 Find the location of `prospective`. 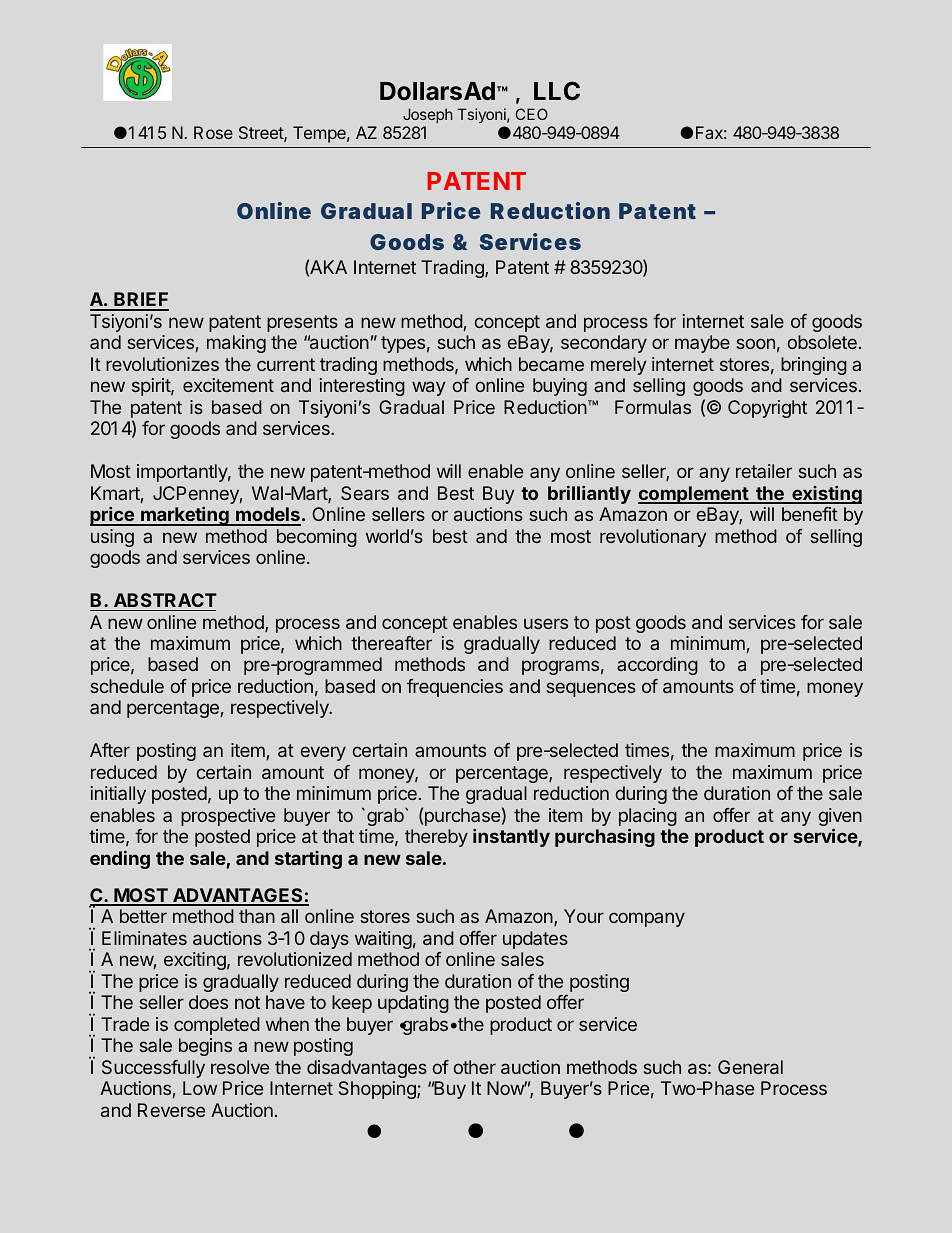

prospective is located at coordinates (228, 817).
